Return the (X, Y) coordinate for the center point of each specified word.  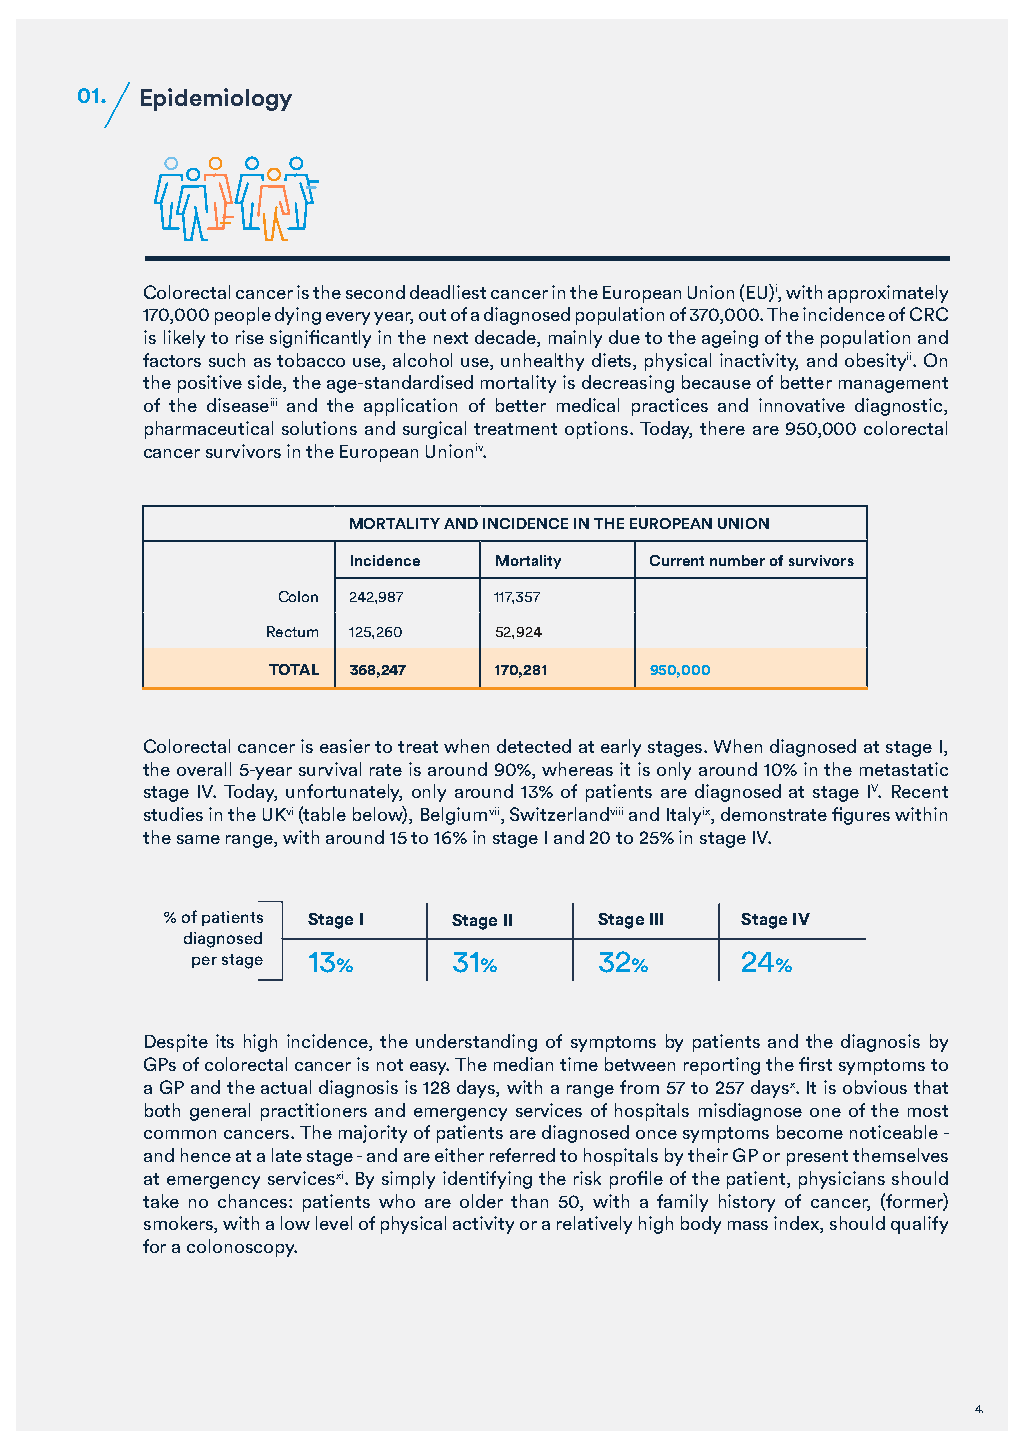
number (737, 560)
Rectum (292, 631)
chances (254, 1201)
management (893, 385)
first (815, 1064)
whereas (577, 769)
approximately (888, 294)
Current (677, 560)
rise (250, 337)
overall (204, 769)
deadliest (448, 292)
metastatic (904, 769)
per (204, 962)
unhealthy (542, 362)
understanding (476, 1043)
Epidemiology (216, 99)
